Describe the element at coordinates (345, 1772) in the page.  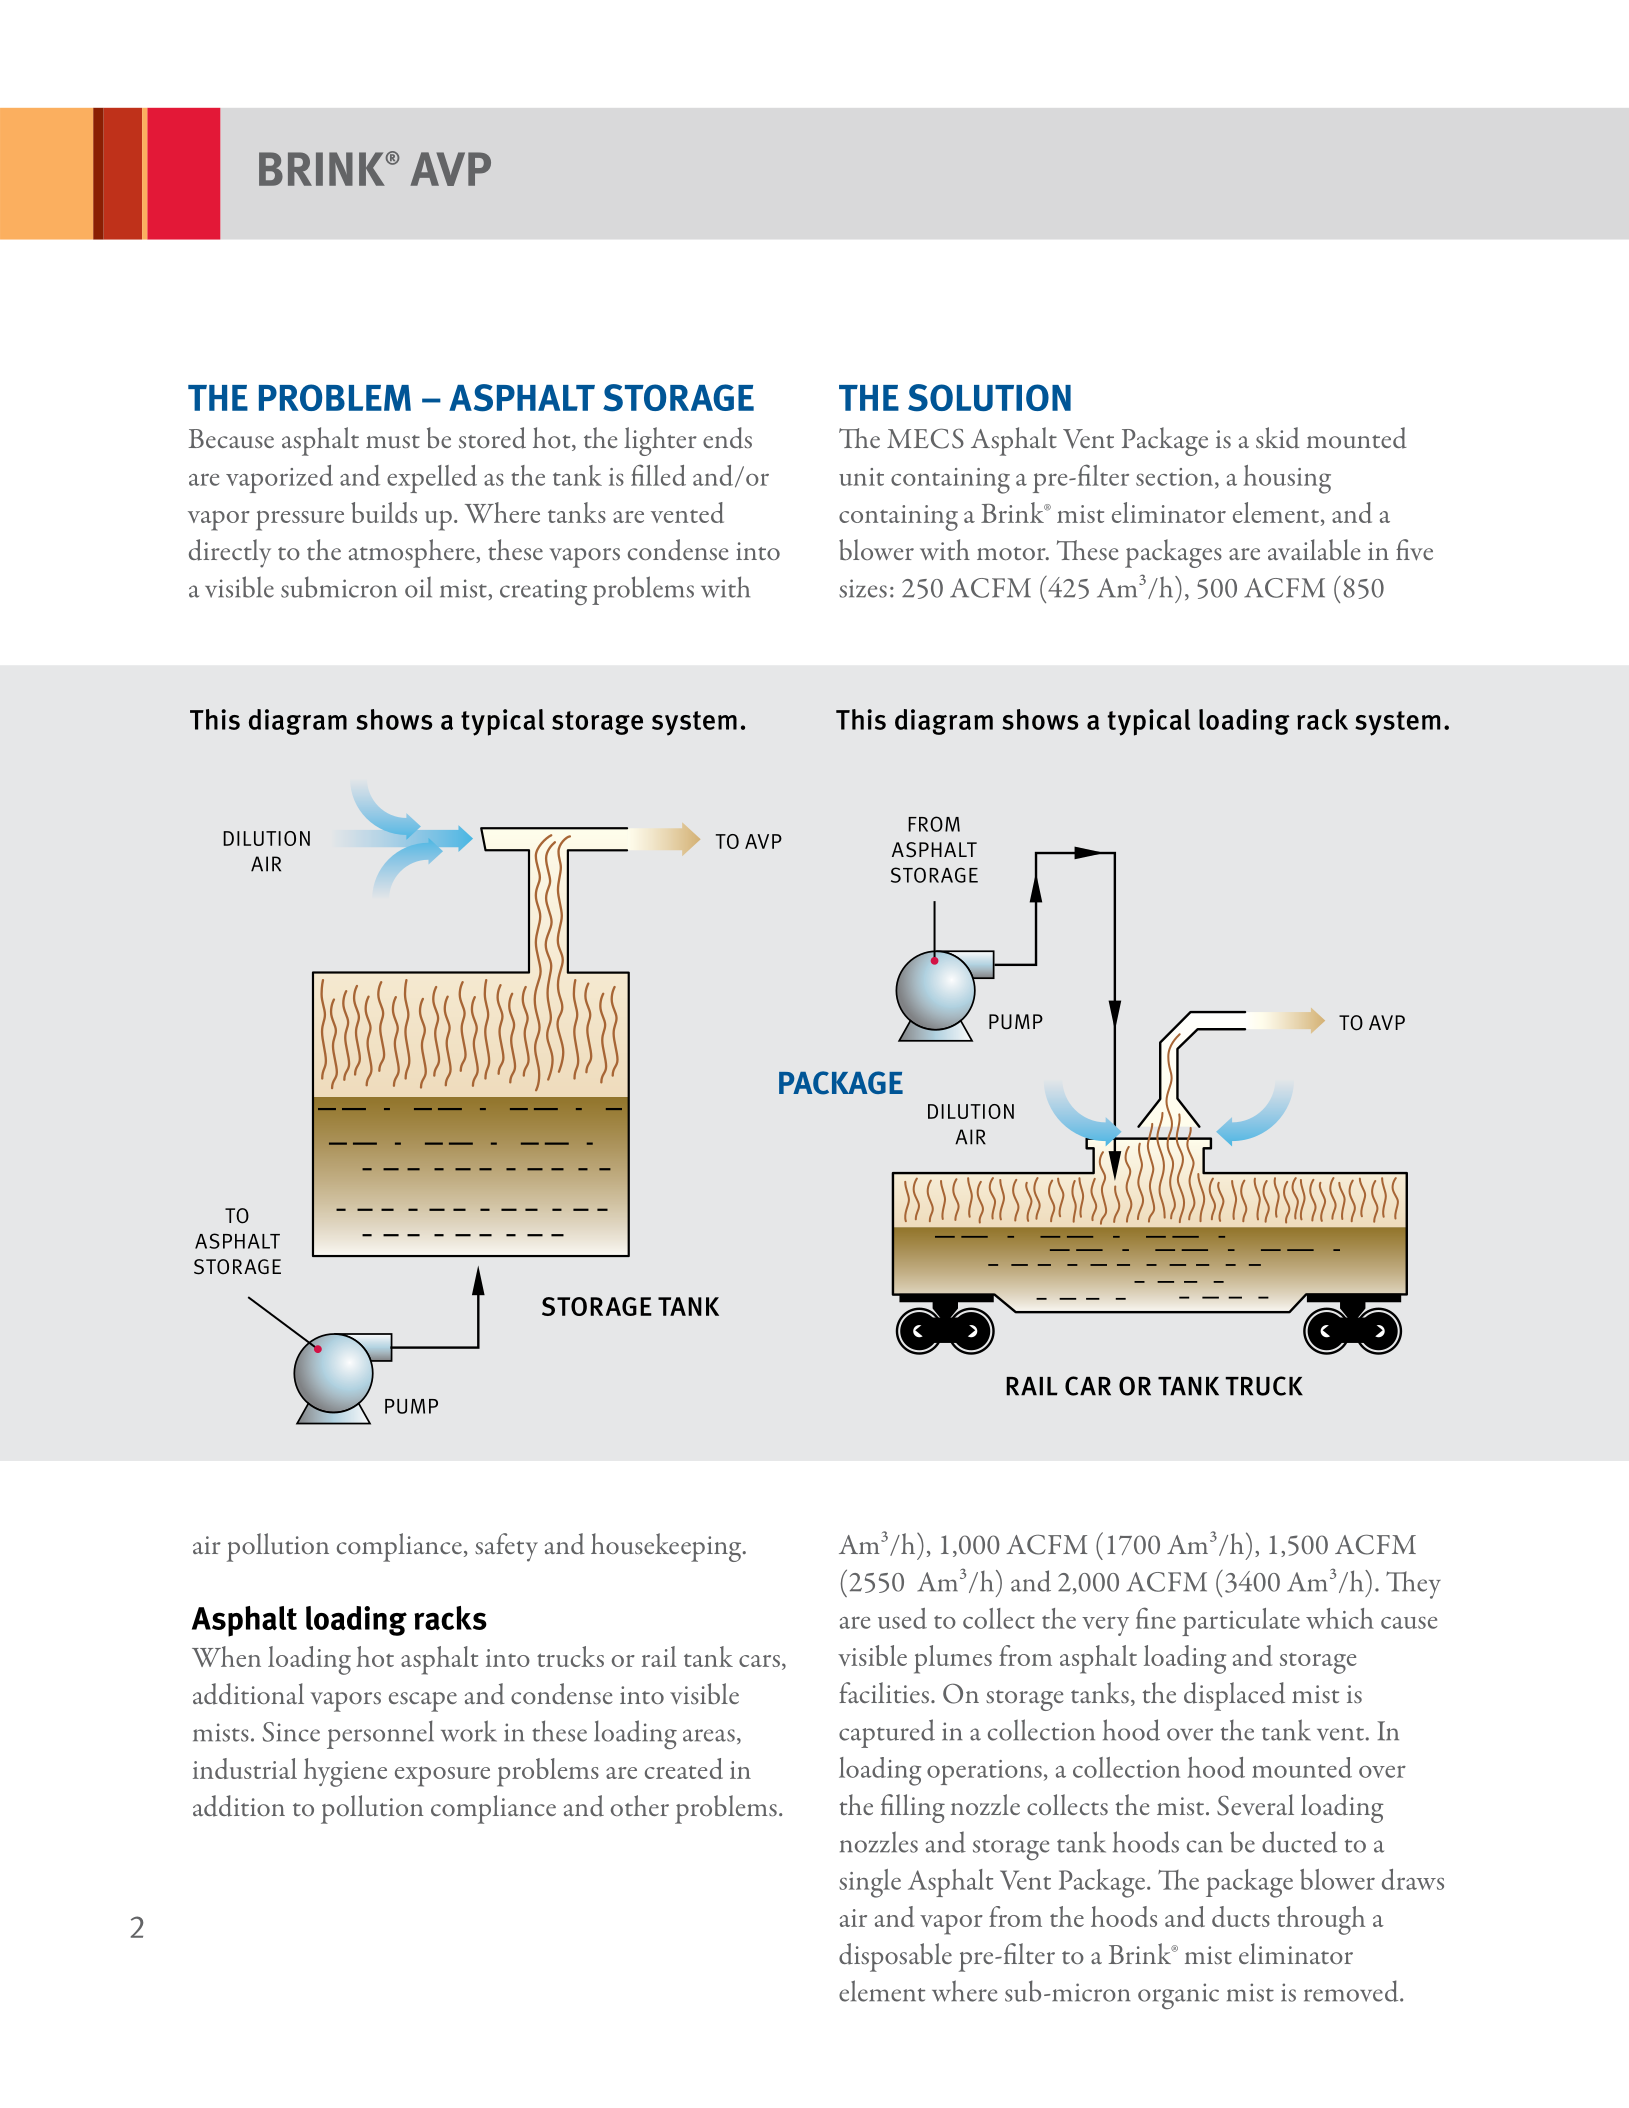
I see `hygiene` at that location.
